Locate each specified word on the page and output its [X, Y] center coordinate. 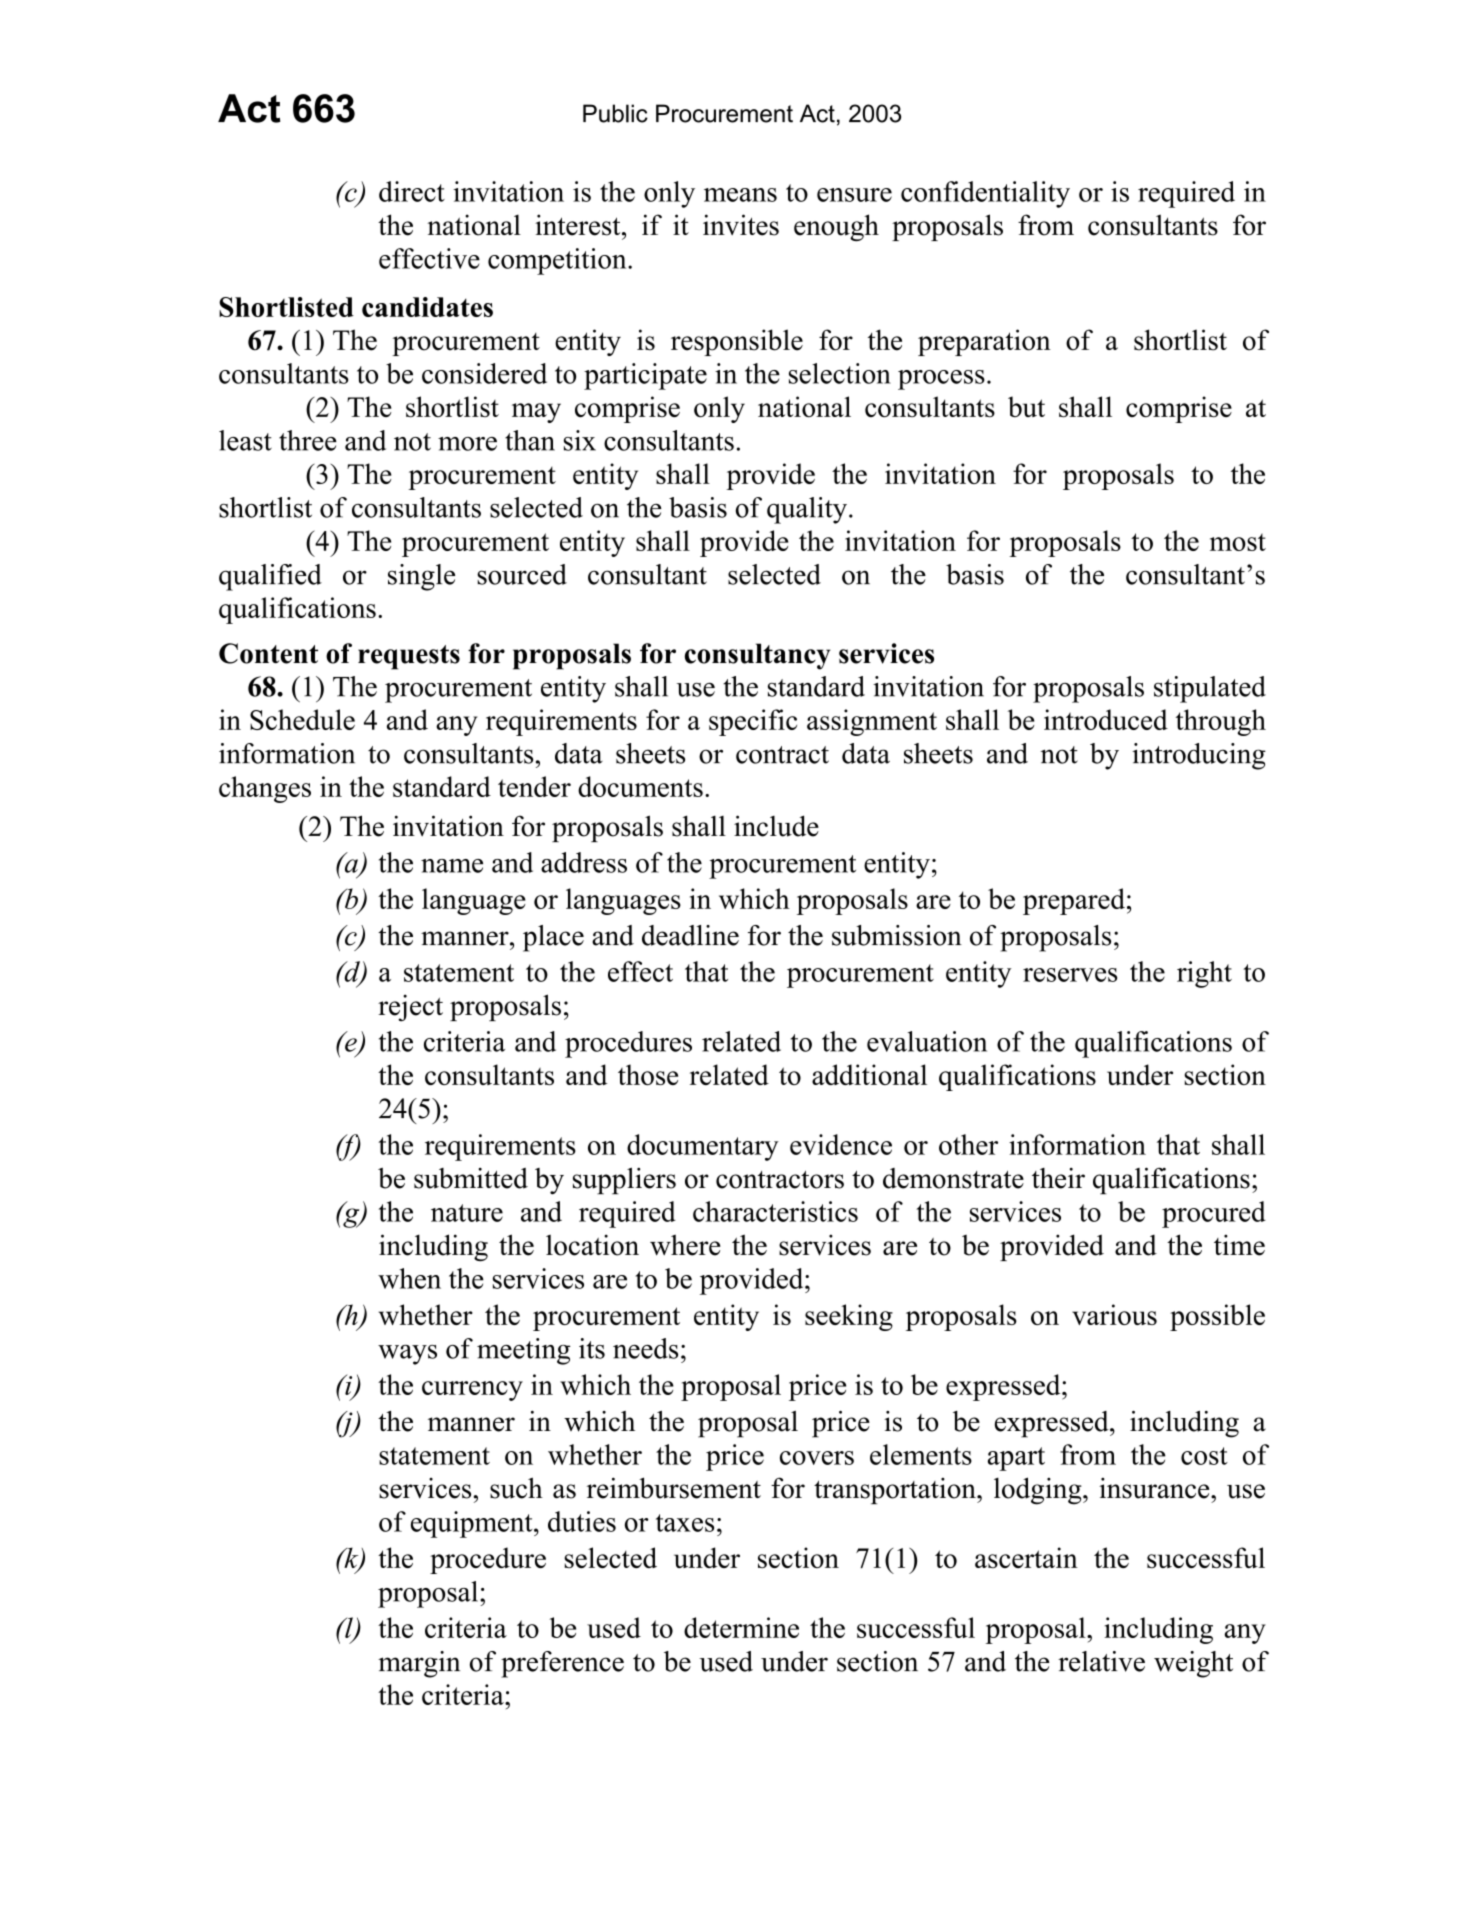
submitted [471, 1178]
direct [412, 191]
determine [741, 1627]
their [1058, 1178]
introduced [1106, 719]
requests [409, 657]
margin [419, 1664]
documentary [703, 1147]
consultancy [757, 656]
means [740, 195]
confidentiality [985, 194]
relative [1101, 1661]
